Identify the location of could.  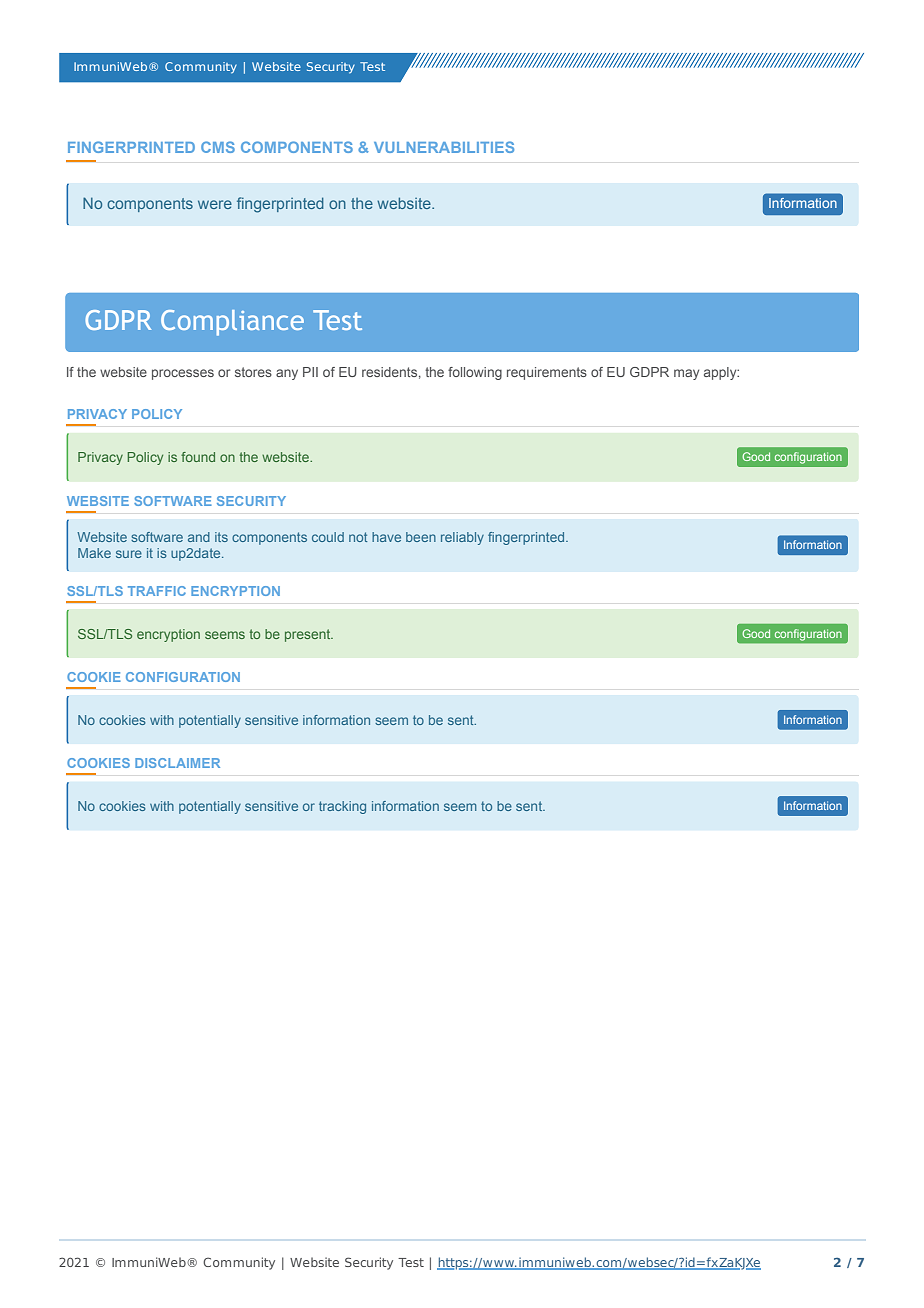
(328, 537).
